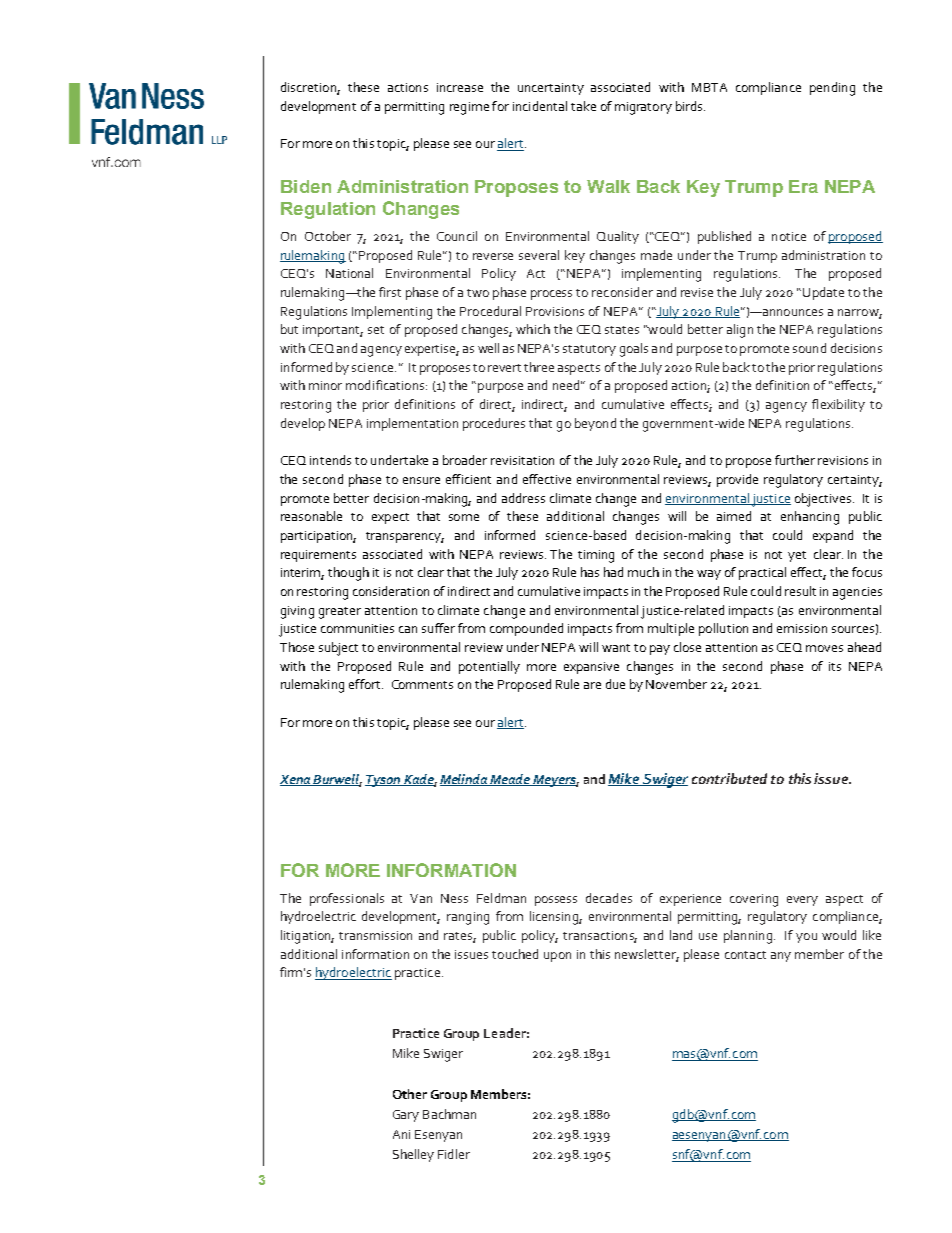  Describe the element at coordinates (795, 460) in the document. I see `further` at that location.
